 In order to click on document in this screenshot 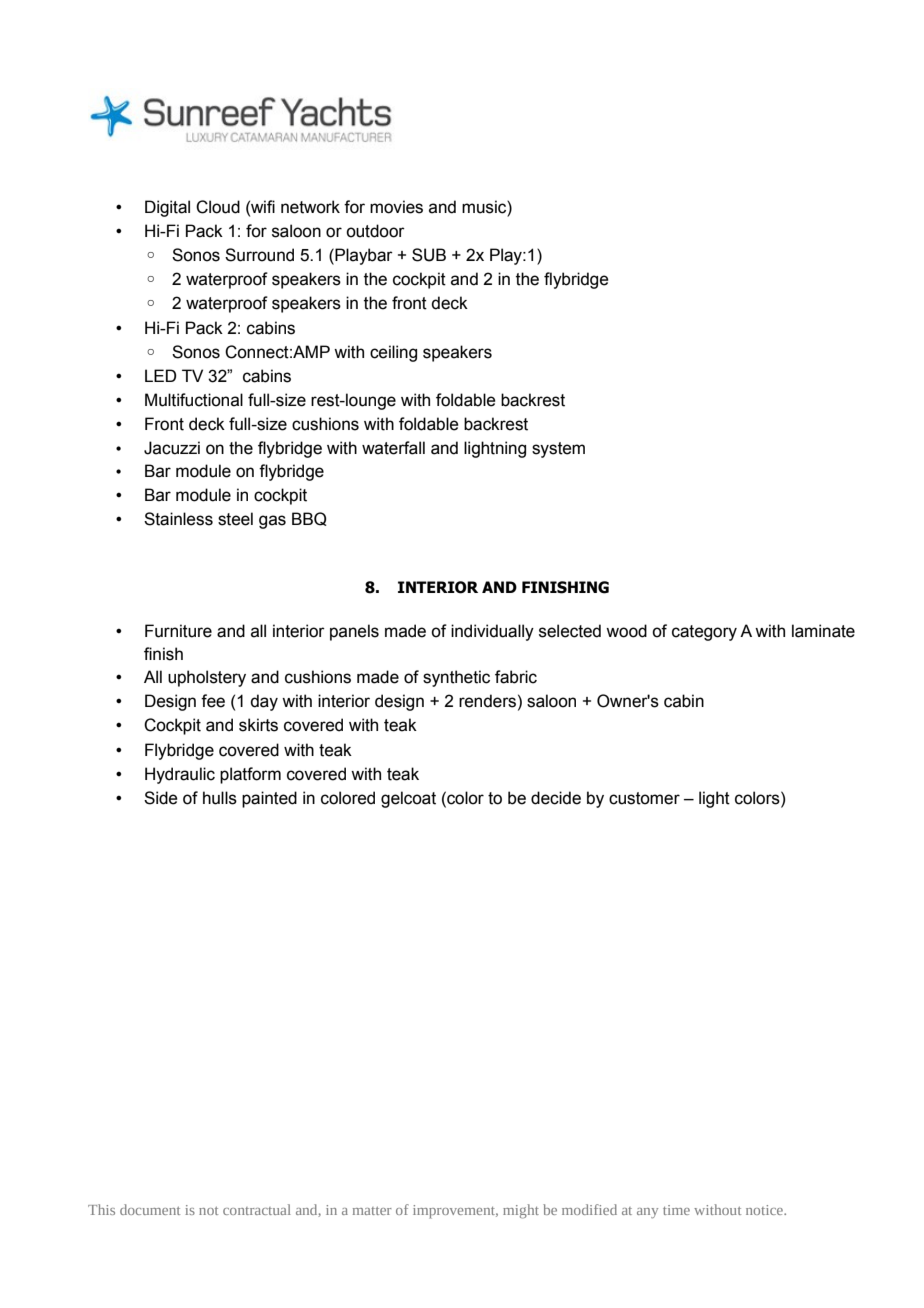, I will do `click(150, 1209)`.
